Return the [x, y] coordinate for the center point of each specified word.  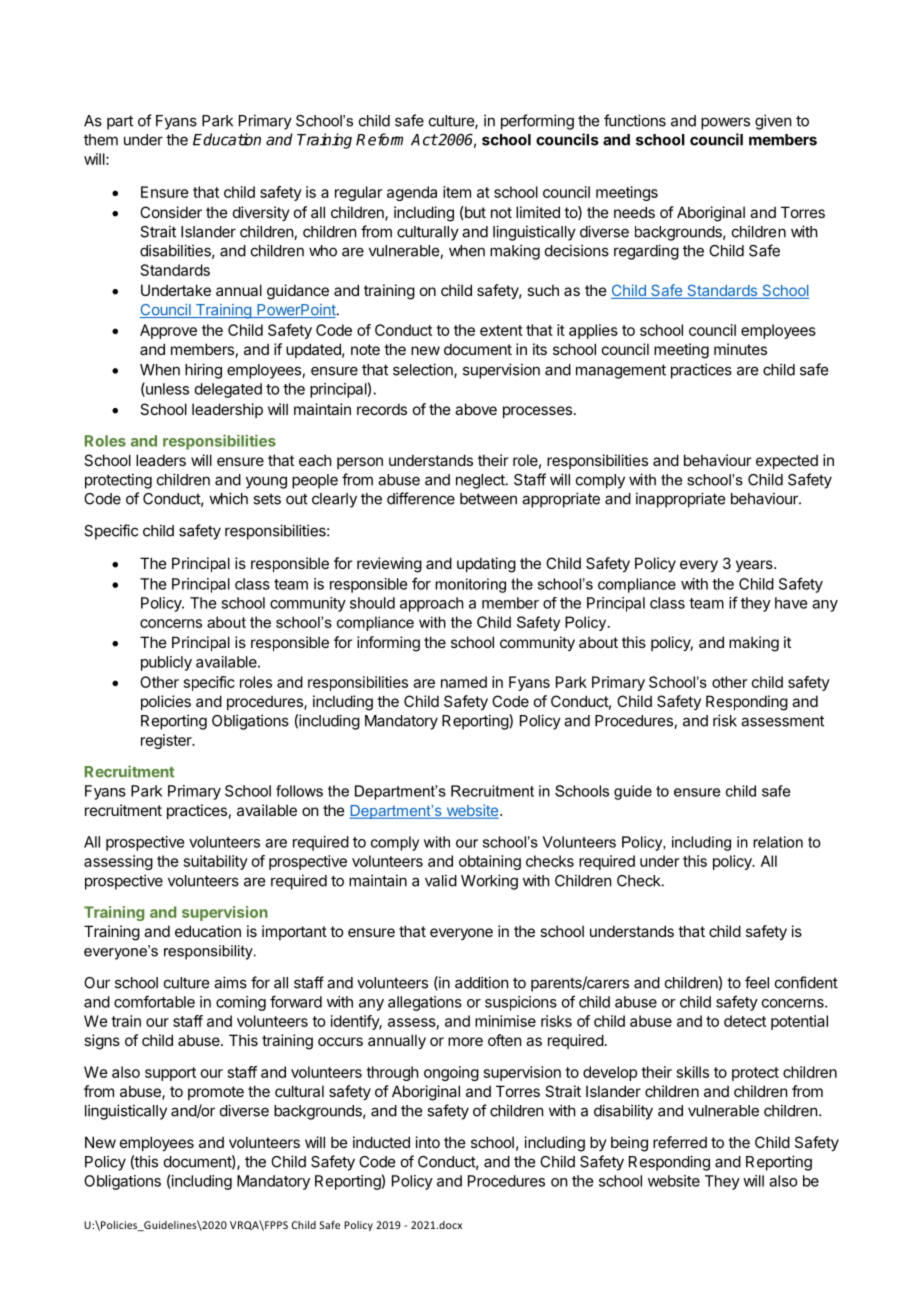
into [428, 1142]
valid [441, 880]
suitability [216, 862]
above [476, 409]
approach [432, 604]
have [791, 603]
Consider [171, 212]
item [457, 192]
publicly [166, 663]
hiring [203, 371]
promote [216, 1093]
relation [778, 842]
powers [725, 123]
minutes [740, 349]
